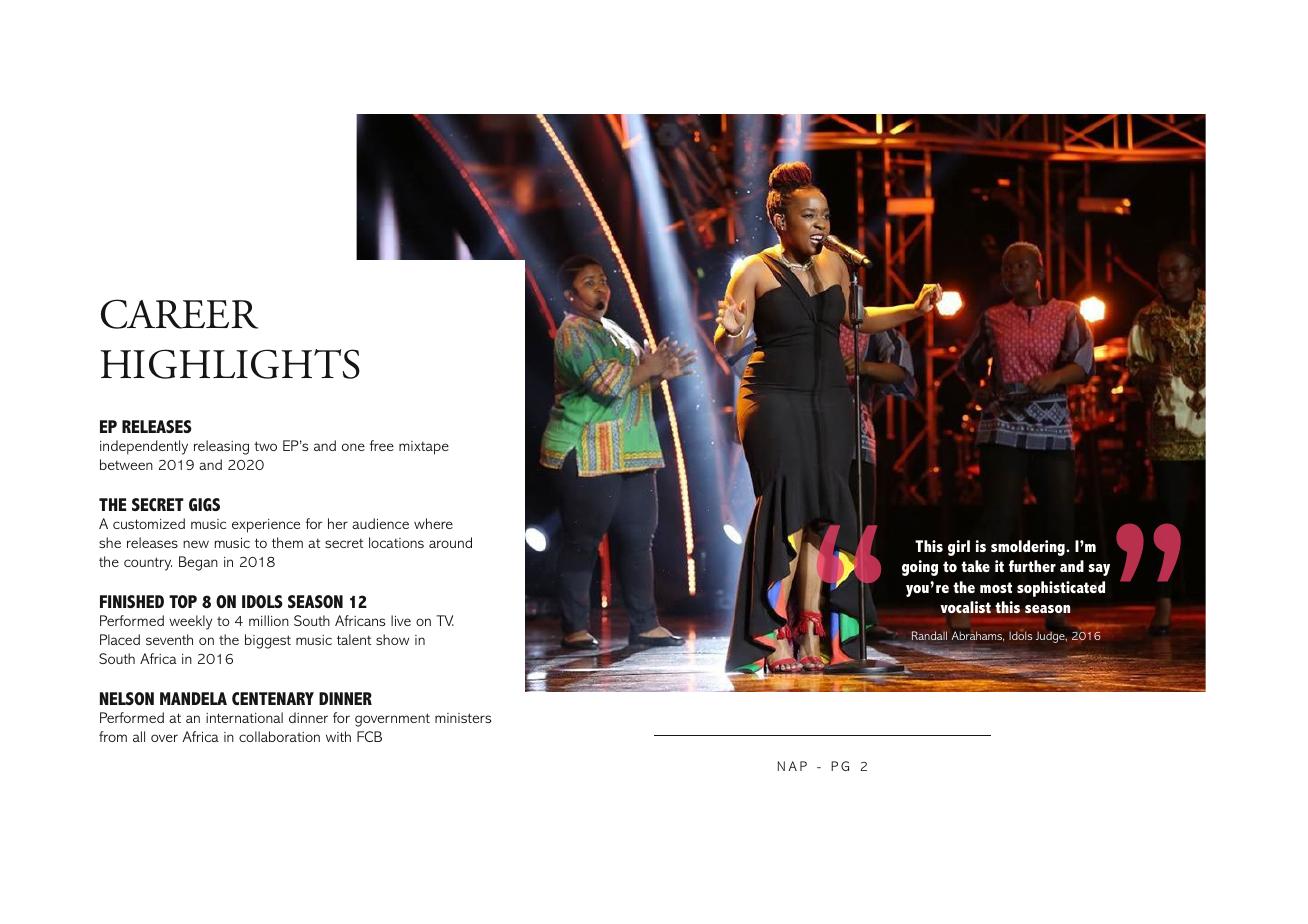 This screenshot has width=1308, height=924. I want to click on collaboration, so click(279, 736).
